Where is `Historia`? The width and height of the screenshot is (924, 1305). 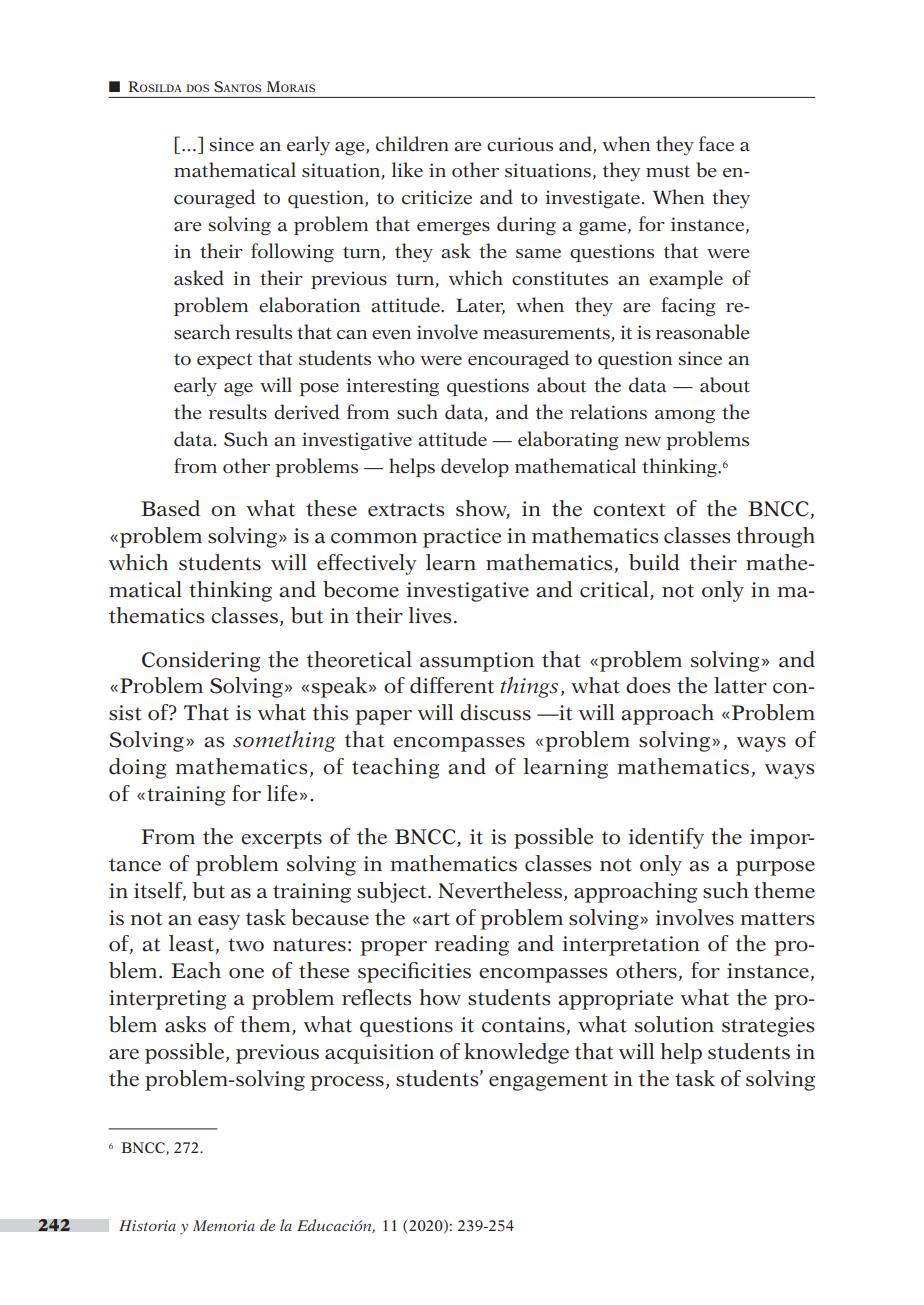 Historia is located at coordinates (147, 1225).
